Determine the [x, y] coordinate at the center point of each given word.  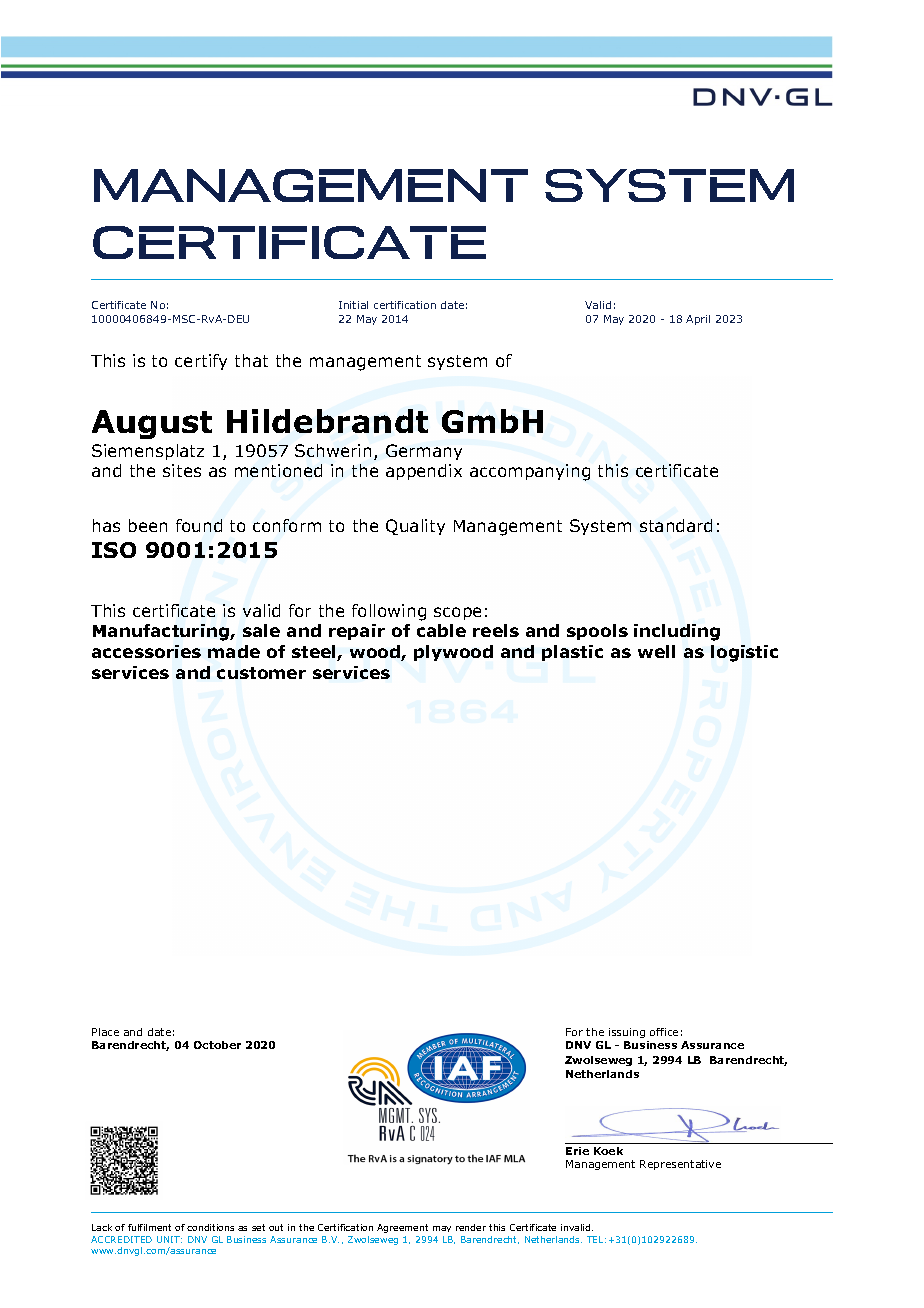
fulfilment [149, 1227]
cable [441, 630]
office [664, 1032]
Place [105, 1032]
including [677, 632]
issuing [627, 1033]
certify [201, 362]
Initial [353, 305]
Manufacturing [162, 632]
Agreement [402, 1228]
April [698, 320]
